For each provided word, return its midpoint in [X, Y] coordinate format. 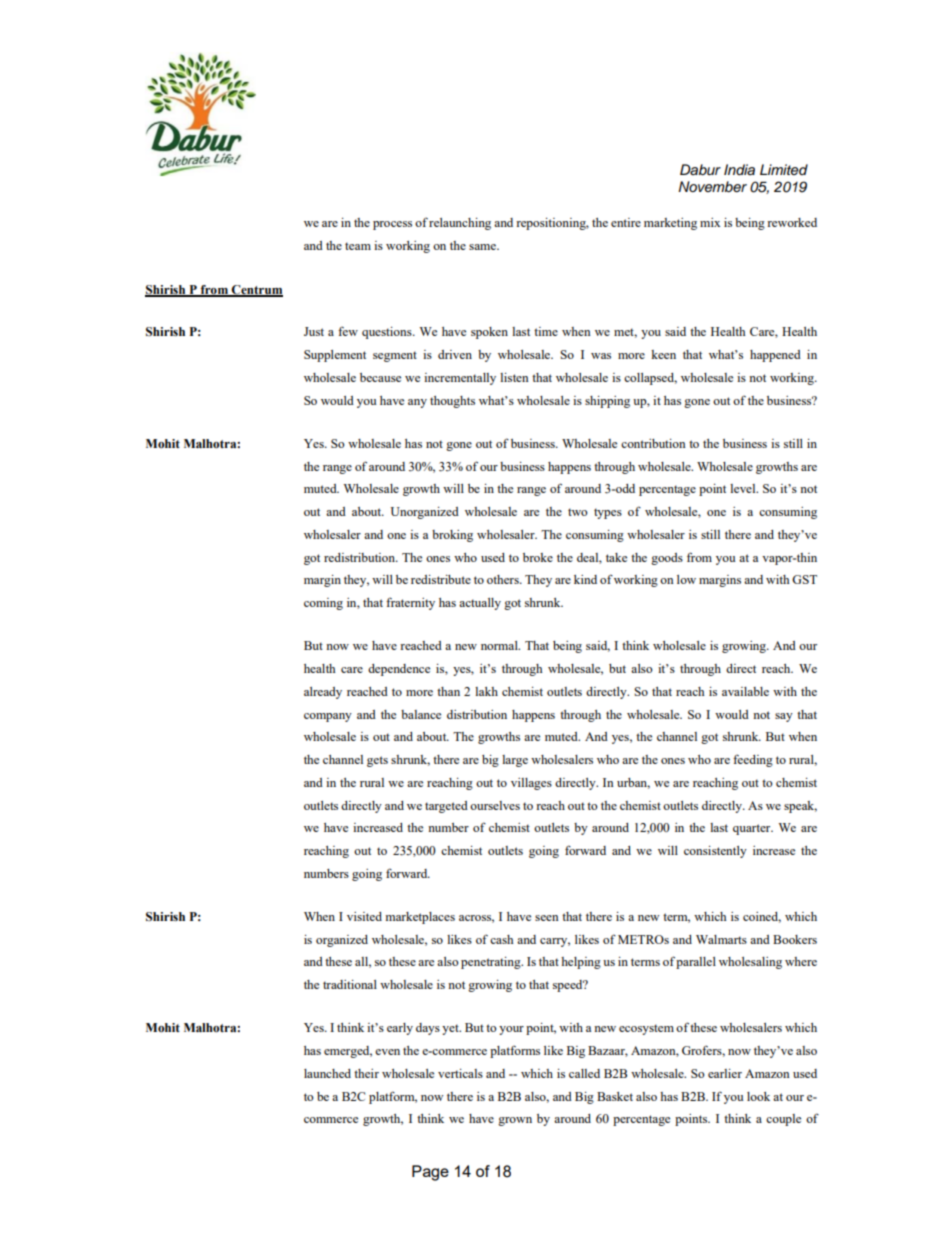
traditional [350, 984]
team [358, 246]
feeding [753, 760]
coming [323, 604]
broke [538, 557]
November [712, 186]
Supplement [335, 356]
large [515, 761]
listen [514, 377]
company [328, 717]
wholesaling [750, 963]
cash [501, 939]
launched [327, 1073]
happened [775, 356]
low [686, 579]
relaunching [460, 224]
